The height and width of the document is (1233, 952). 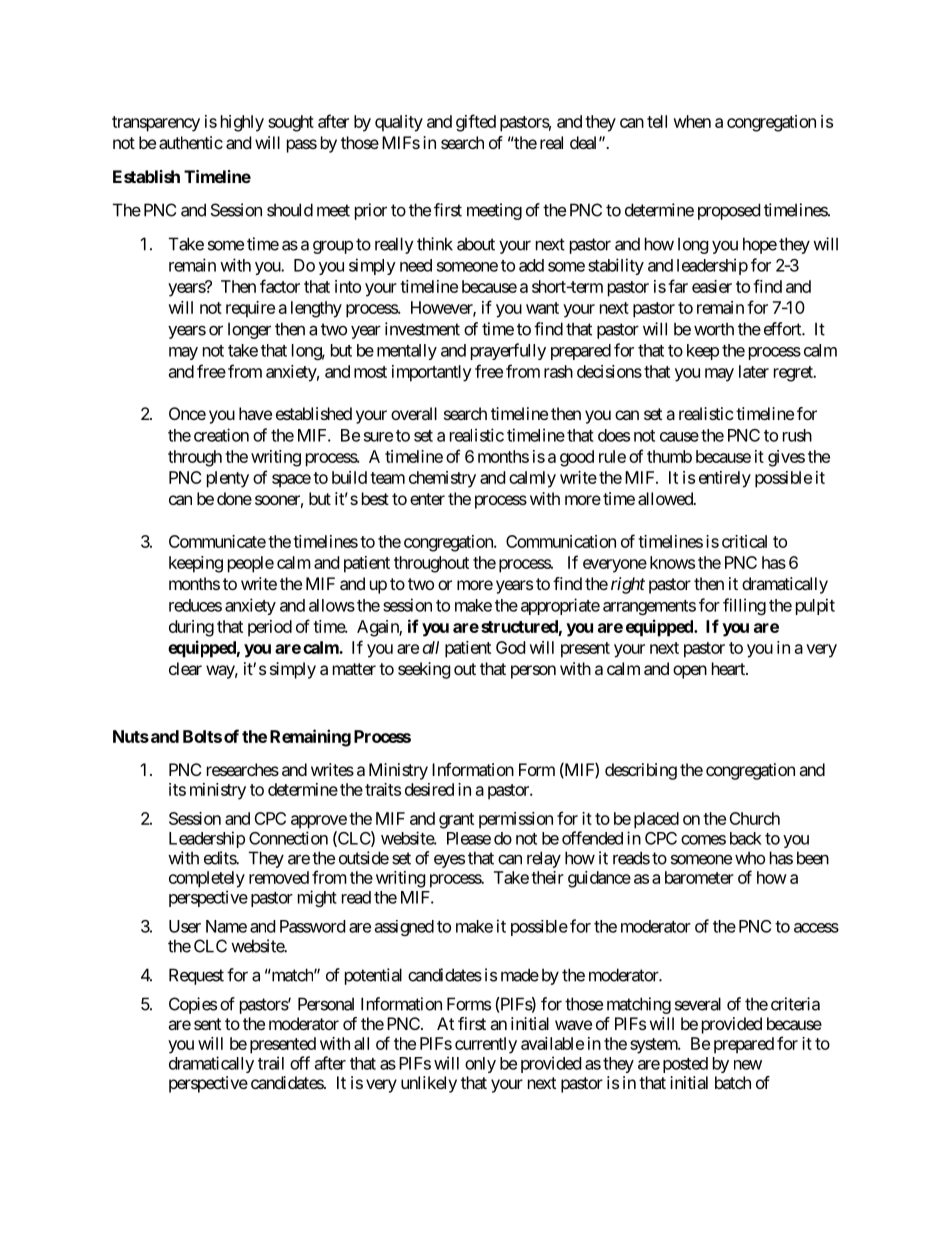 I want to click on when, so click(x=692, y=121).
